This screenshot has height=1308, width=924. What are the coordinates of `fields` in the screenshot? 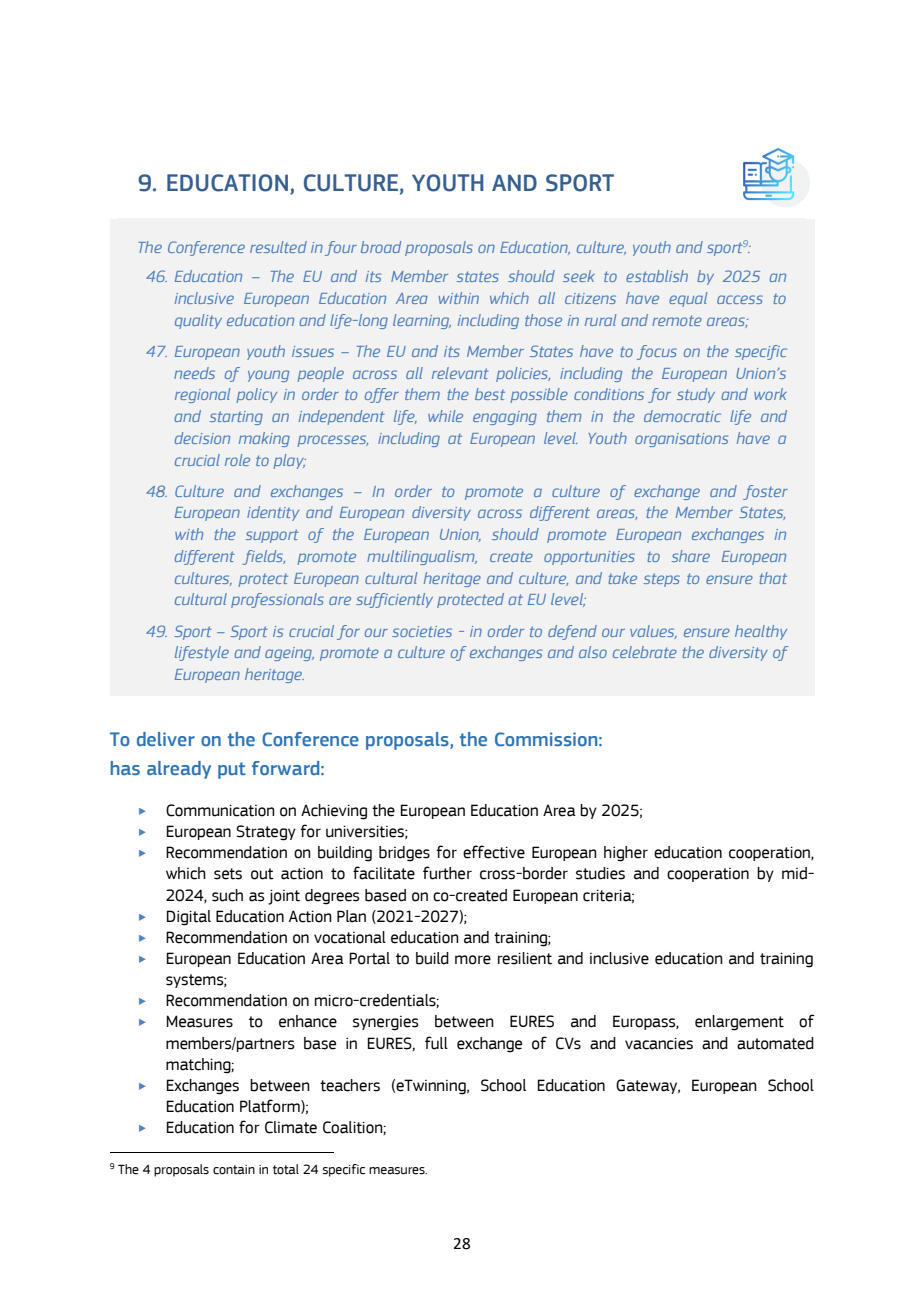 It's located at (263, 557).
